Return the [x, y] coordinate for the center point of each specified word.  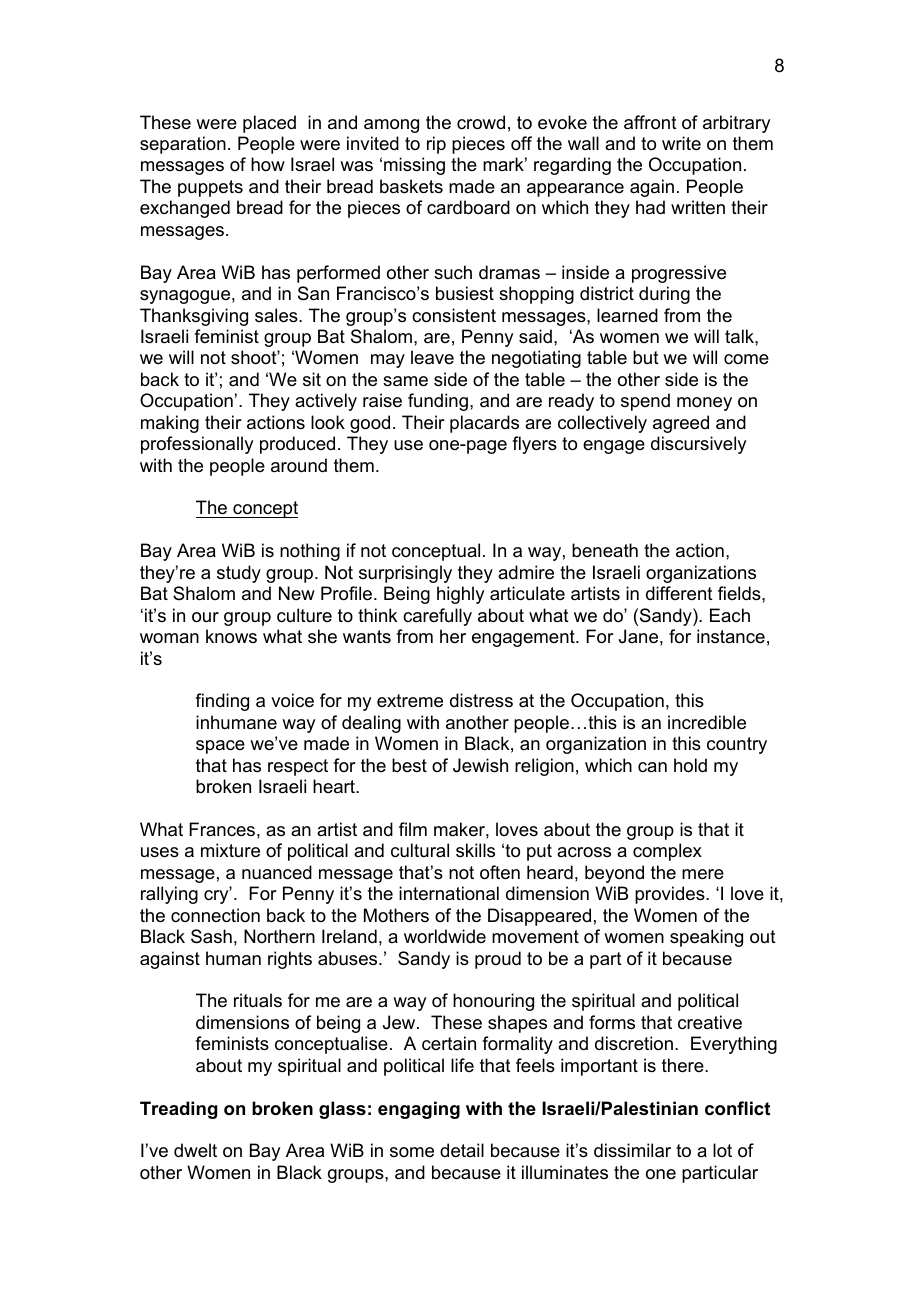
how [268, 164]
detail [462, 1150]
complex [667, 852]
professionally [197, 445]
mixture [230, 850]
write [681, 143]
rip [436, 145]
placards [484, 424]
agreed [681, 424]
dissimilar [632, 1150]
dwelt [195, 1150]
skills [475, 850]
